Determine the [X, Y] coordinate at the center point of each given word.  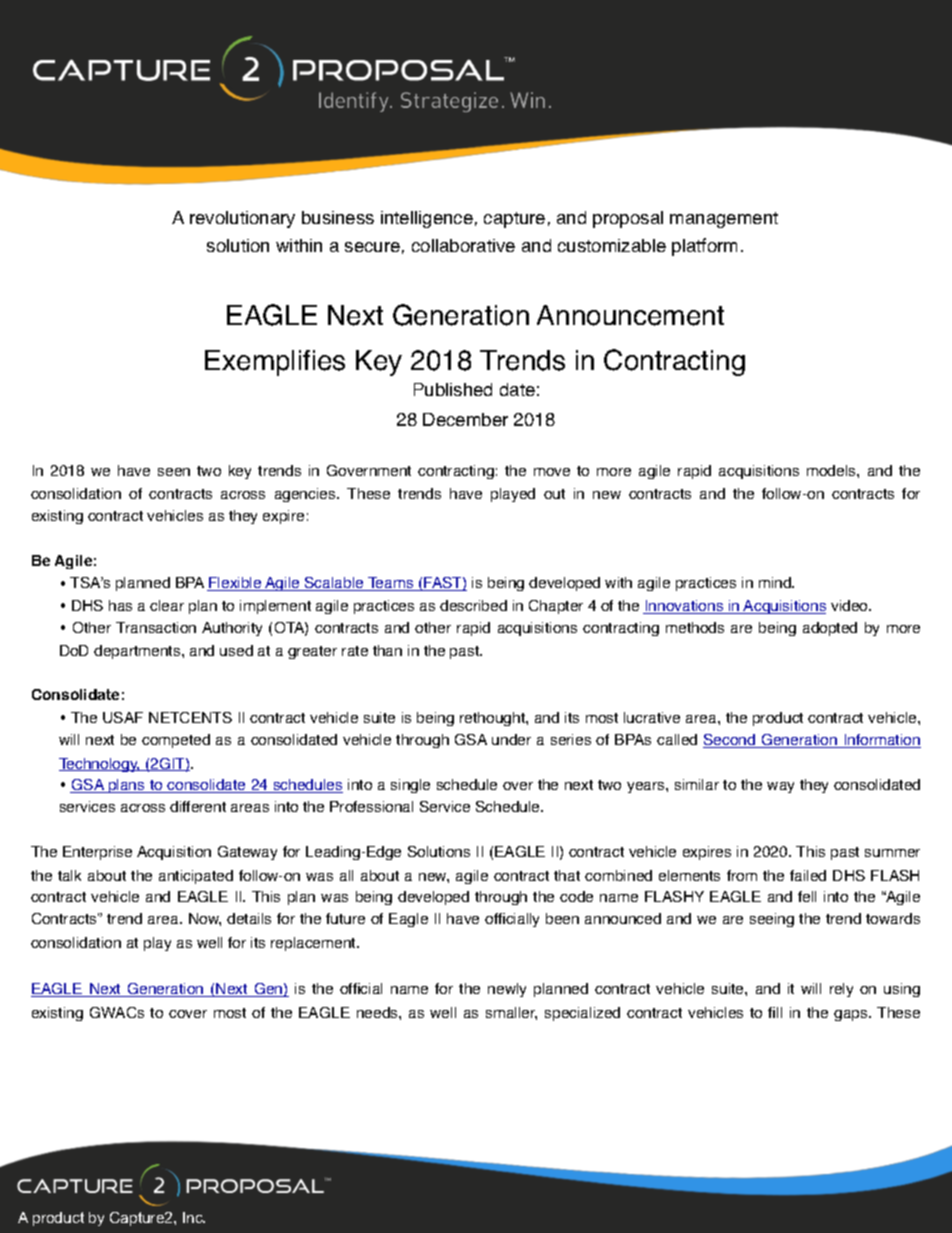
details [249, 918]
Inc [194, 1217]
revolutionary [242, 219]
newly [507, 990]
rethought [493, 719]
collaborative [463, 245]
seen [174, 472]
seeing [772, 920]
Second [730, 741]
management [724, 220]
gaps [852, 1015]
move [552, 472]
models [832, 470]
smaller [511, 1013]
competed [176, 741]
